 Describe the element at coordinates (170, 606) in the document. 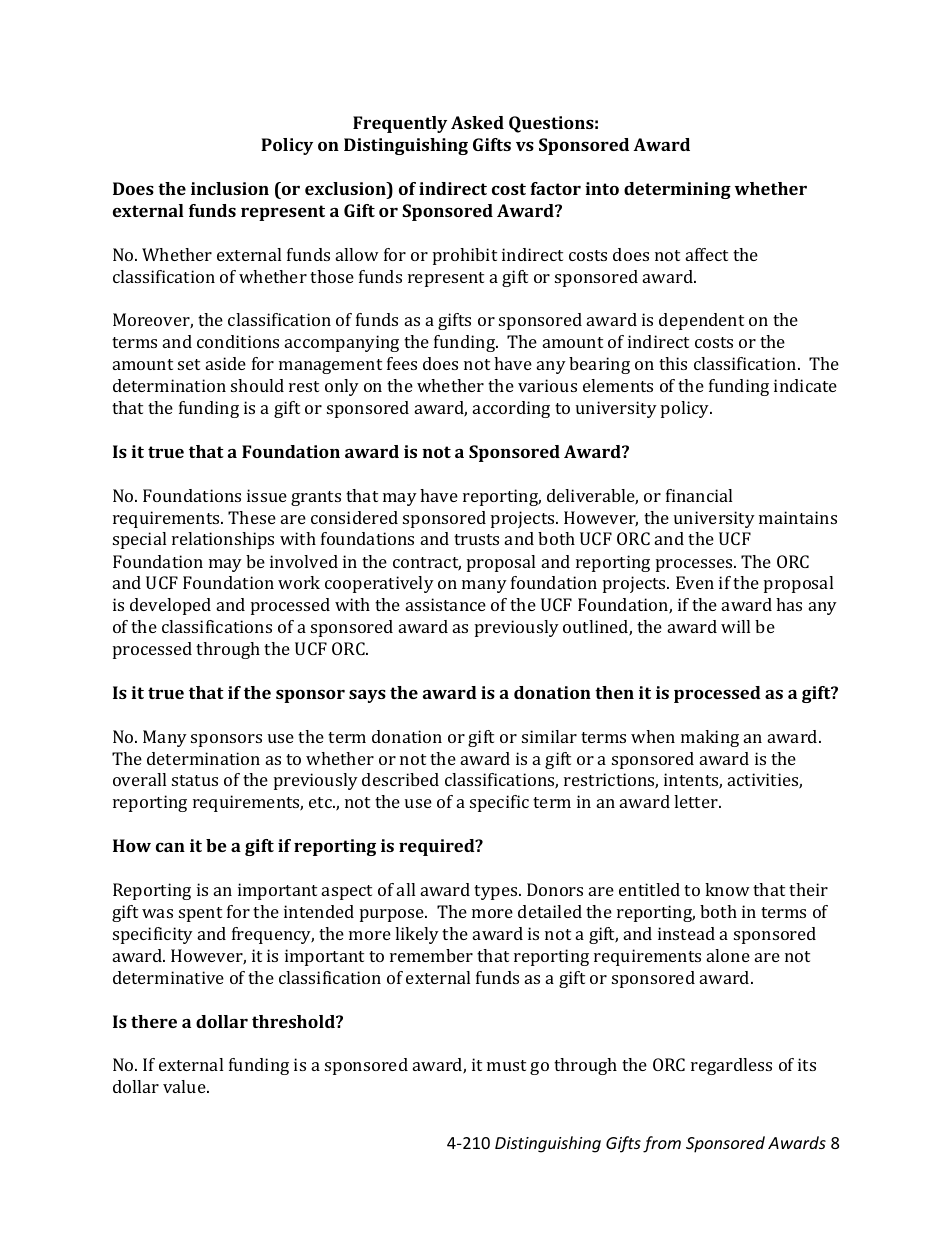

I see `developed` at that location.
